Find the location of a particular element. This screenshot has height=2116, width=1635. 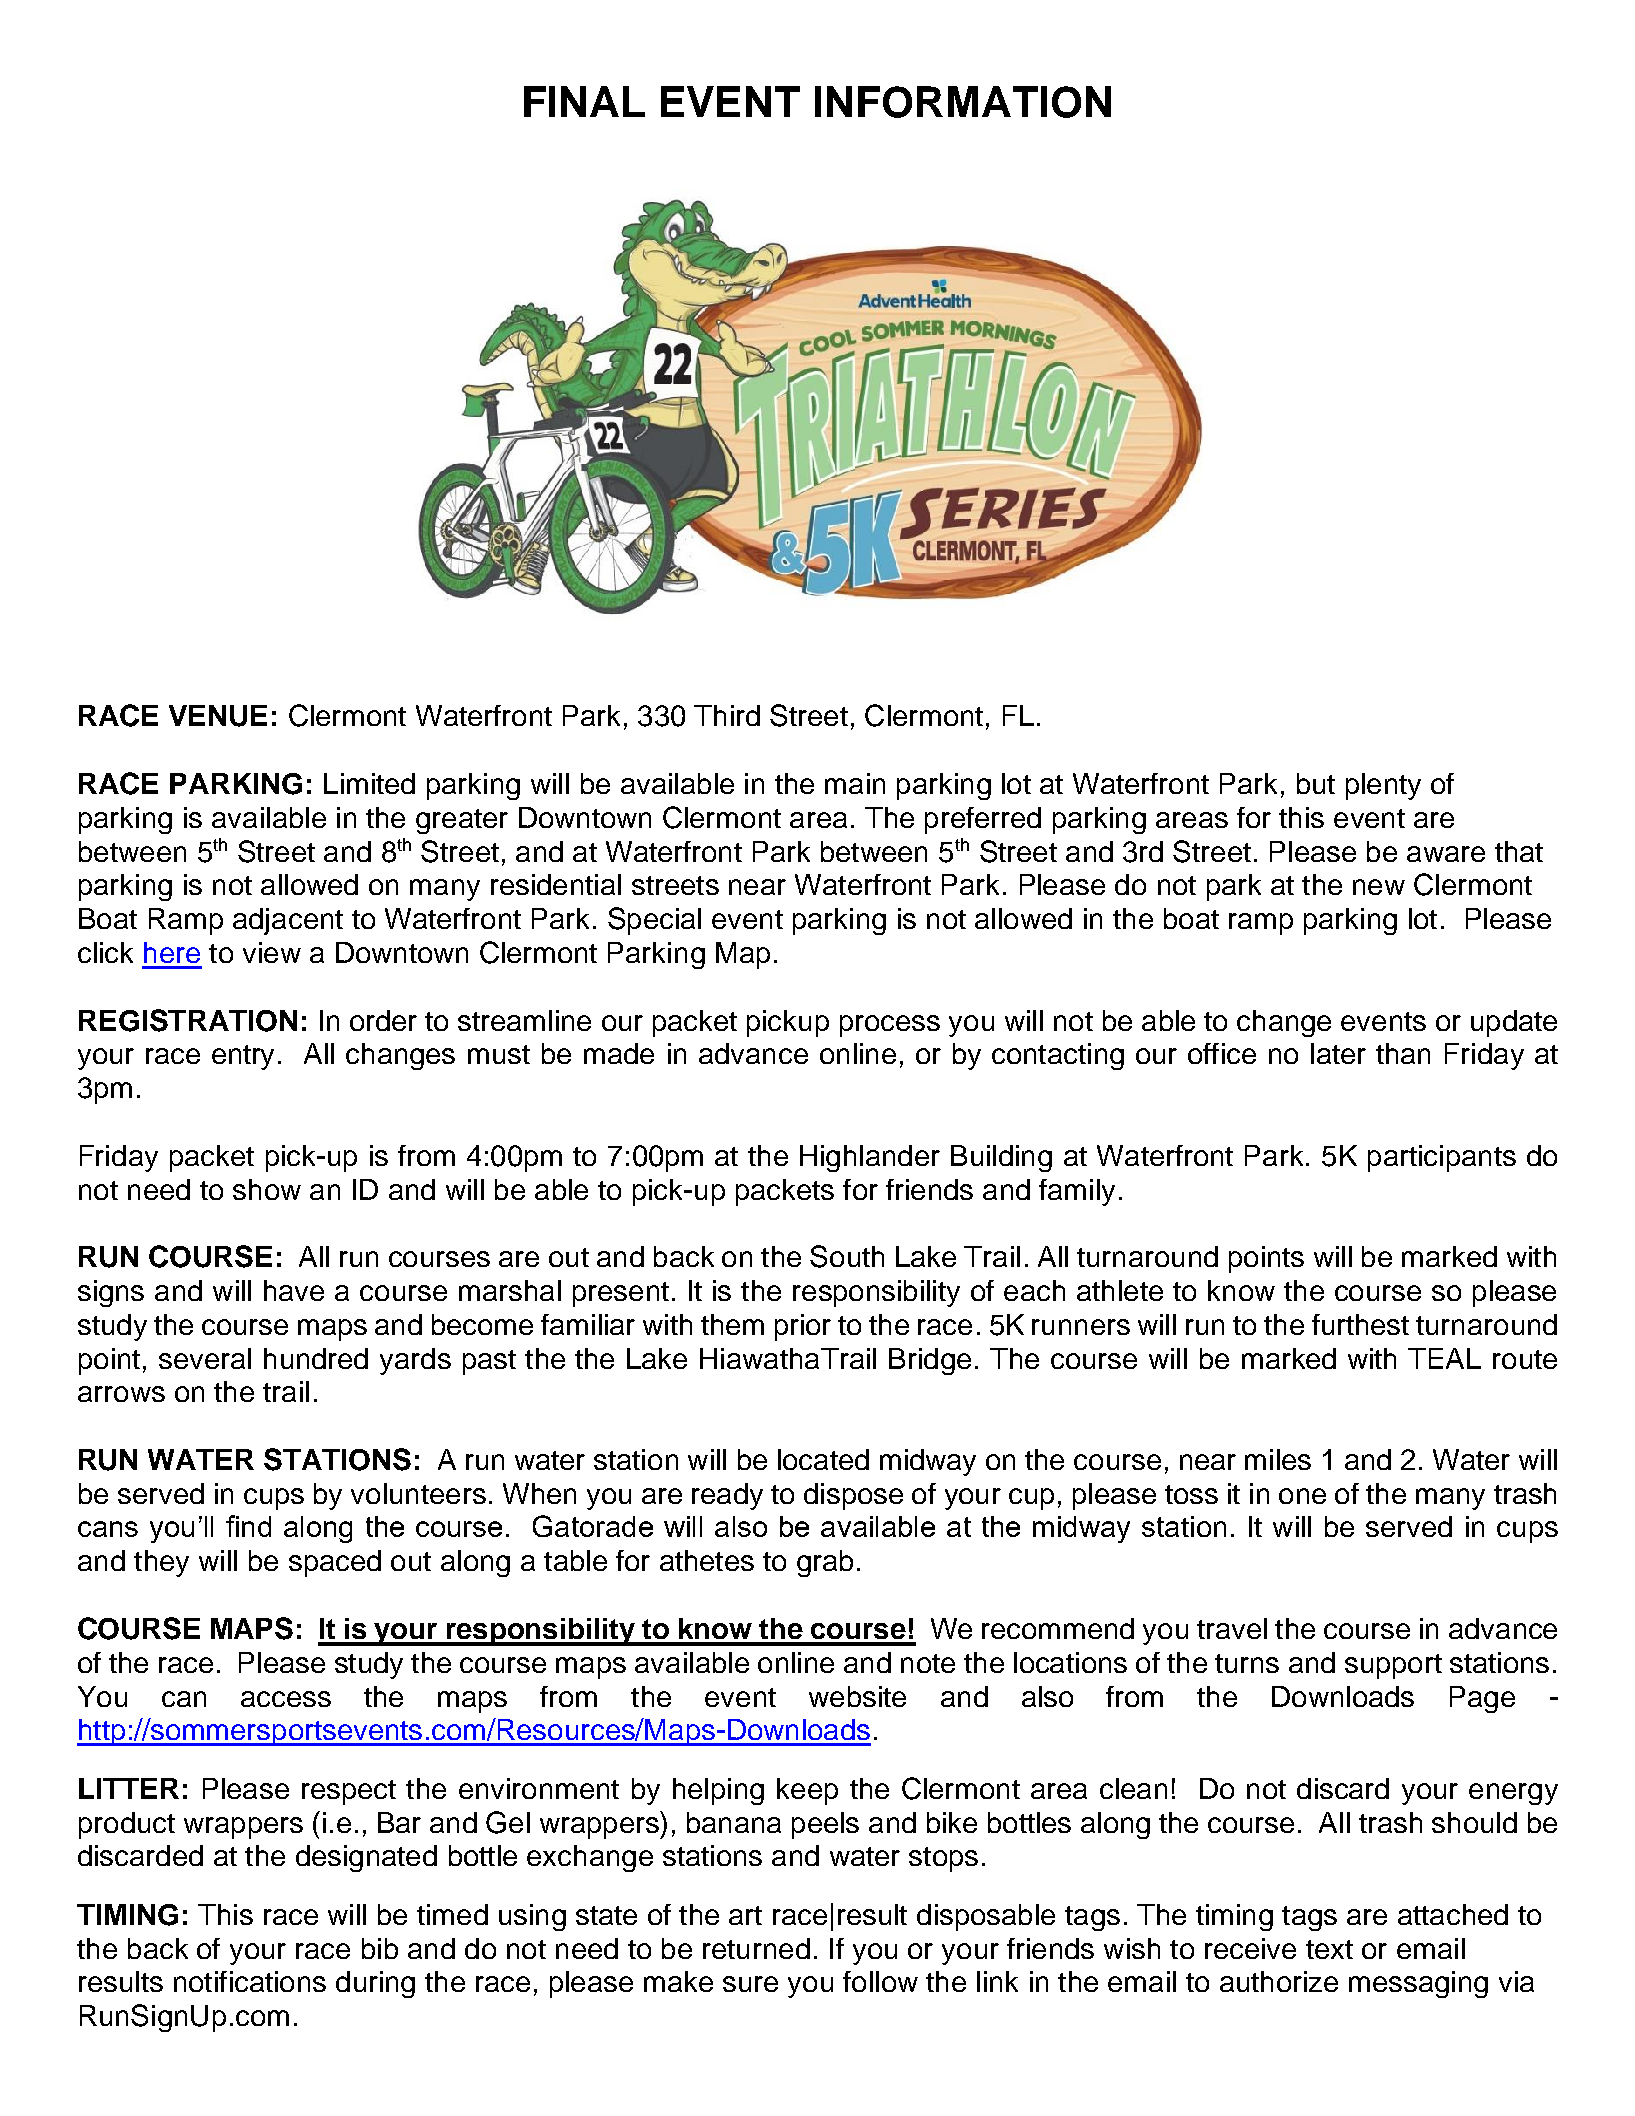

process is located at coordinates (890, 1026).
